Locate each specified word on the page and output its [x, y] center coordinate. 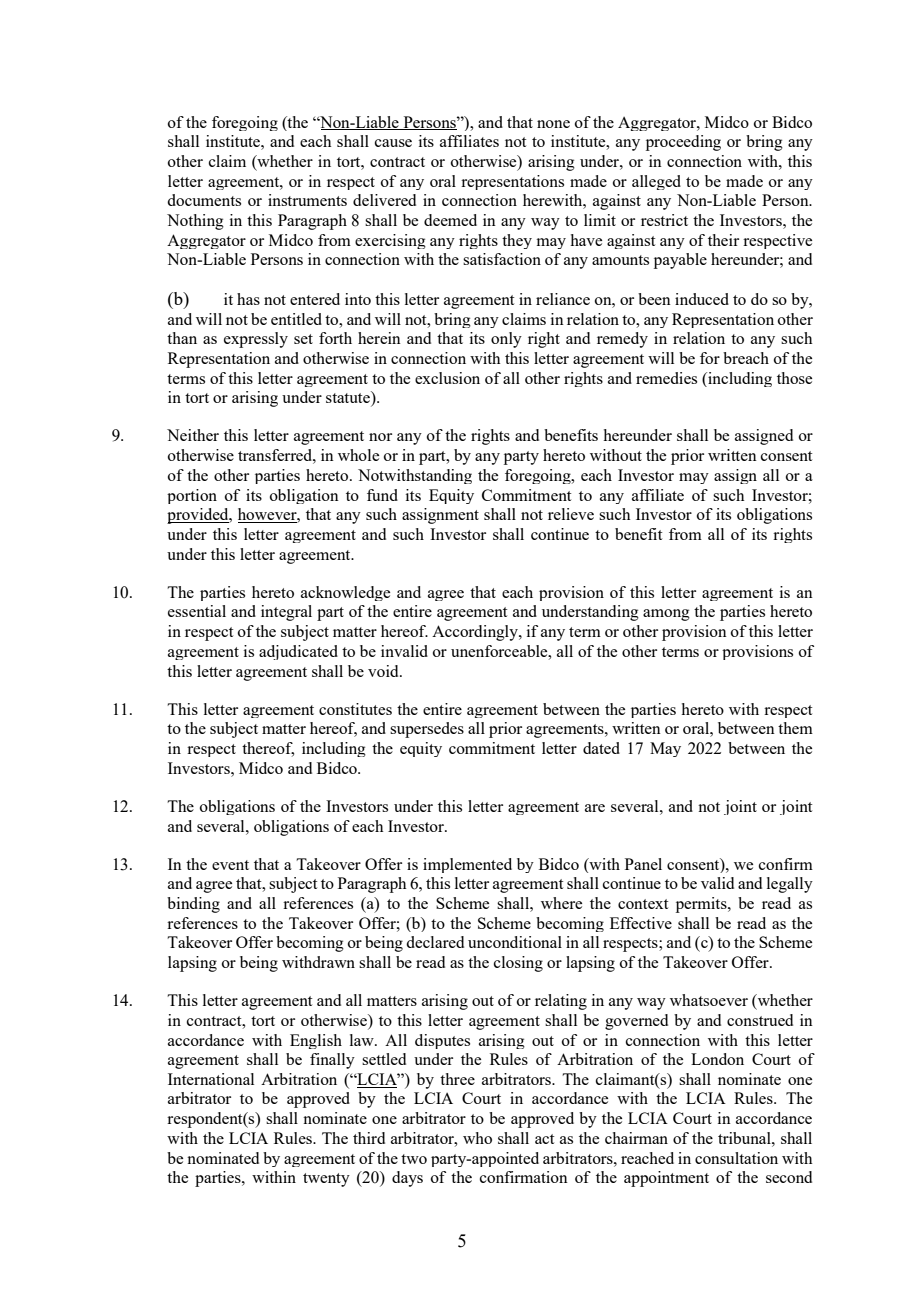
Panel [643, 864]
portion [192, 496]
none [553, 124]
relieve [571, 514]
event [230, 865]
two [414, 1159]
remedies [666, 378]
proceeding [683, 143]
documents [204, 200]
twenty [326, 1180]
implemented [467, 865]
